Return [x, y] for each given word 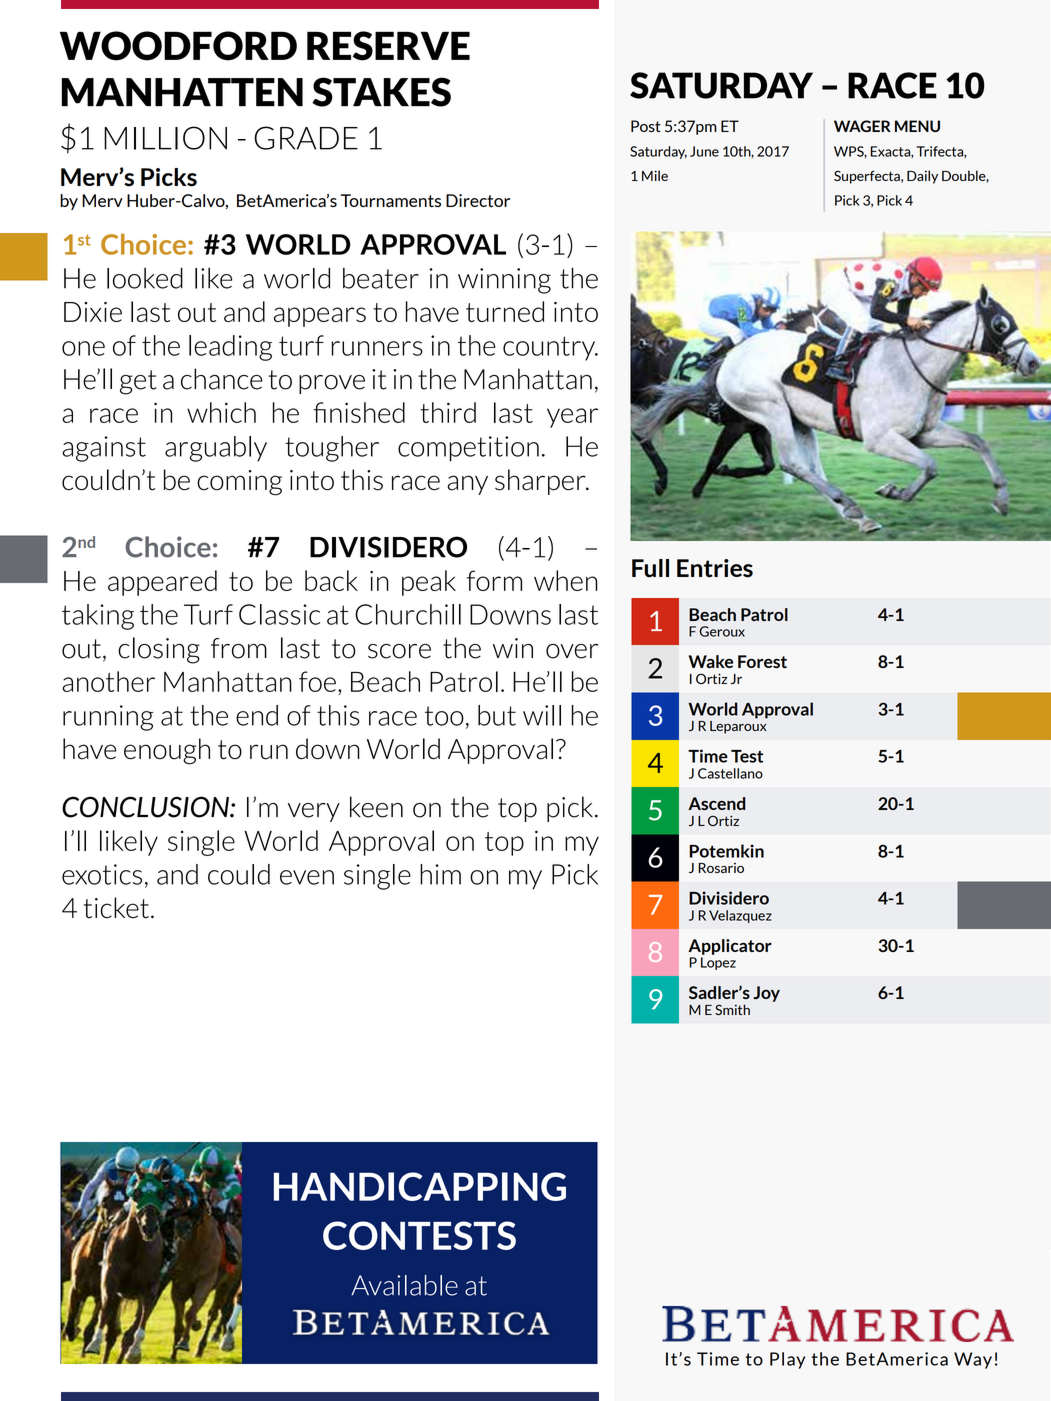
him [440, 874]
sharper [541, 482]
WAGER [862, 126]
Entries [715, 568]
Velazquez [740, 916]
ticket [116, 908]
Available [404, 1285]
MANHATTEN [182, 92]
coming [239, 483]
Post [646, 126]
